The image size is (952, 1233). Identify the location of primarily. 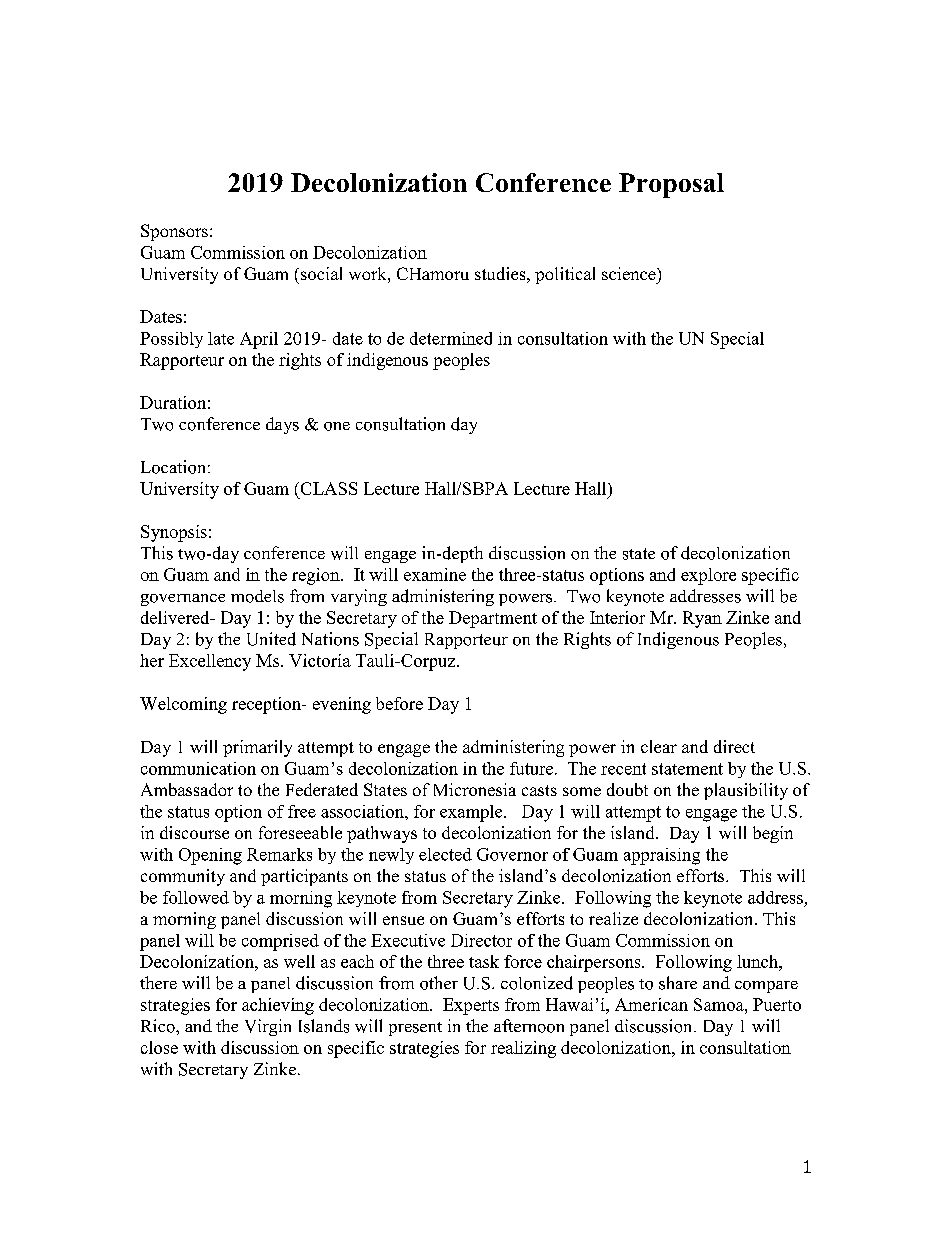
(257, 748).
